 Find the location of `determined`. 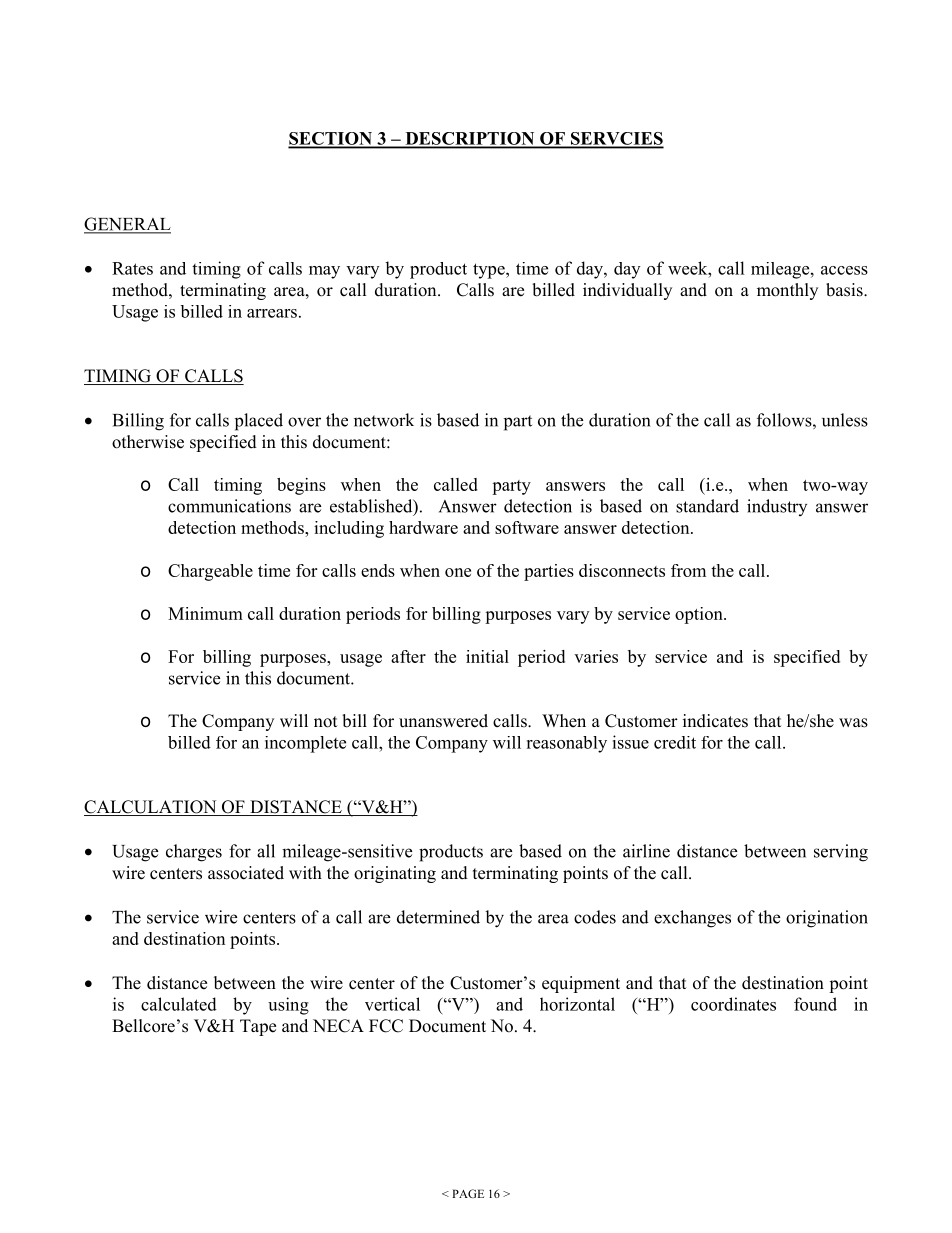

determined is located at coordinates (438, 917).
